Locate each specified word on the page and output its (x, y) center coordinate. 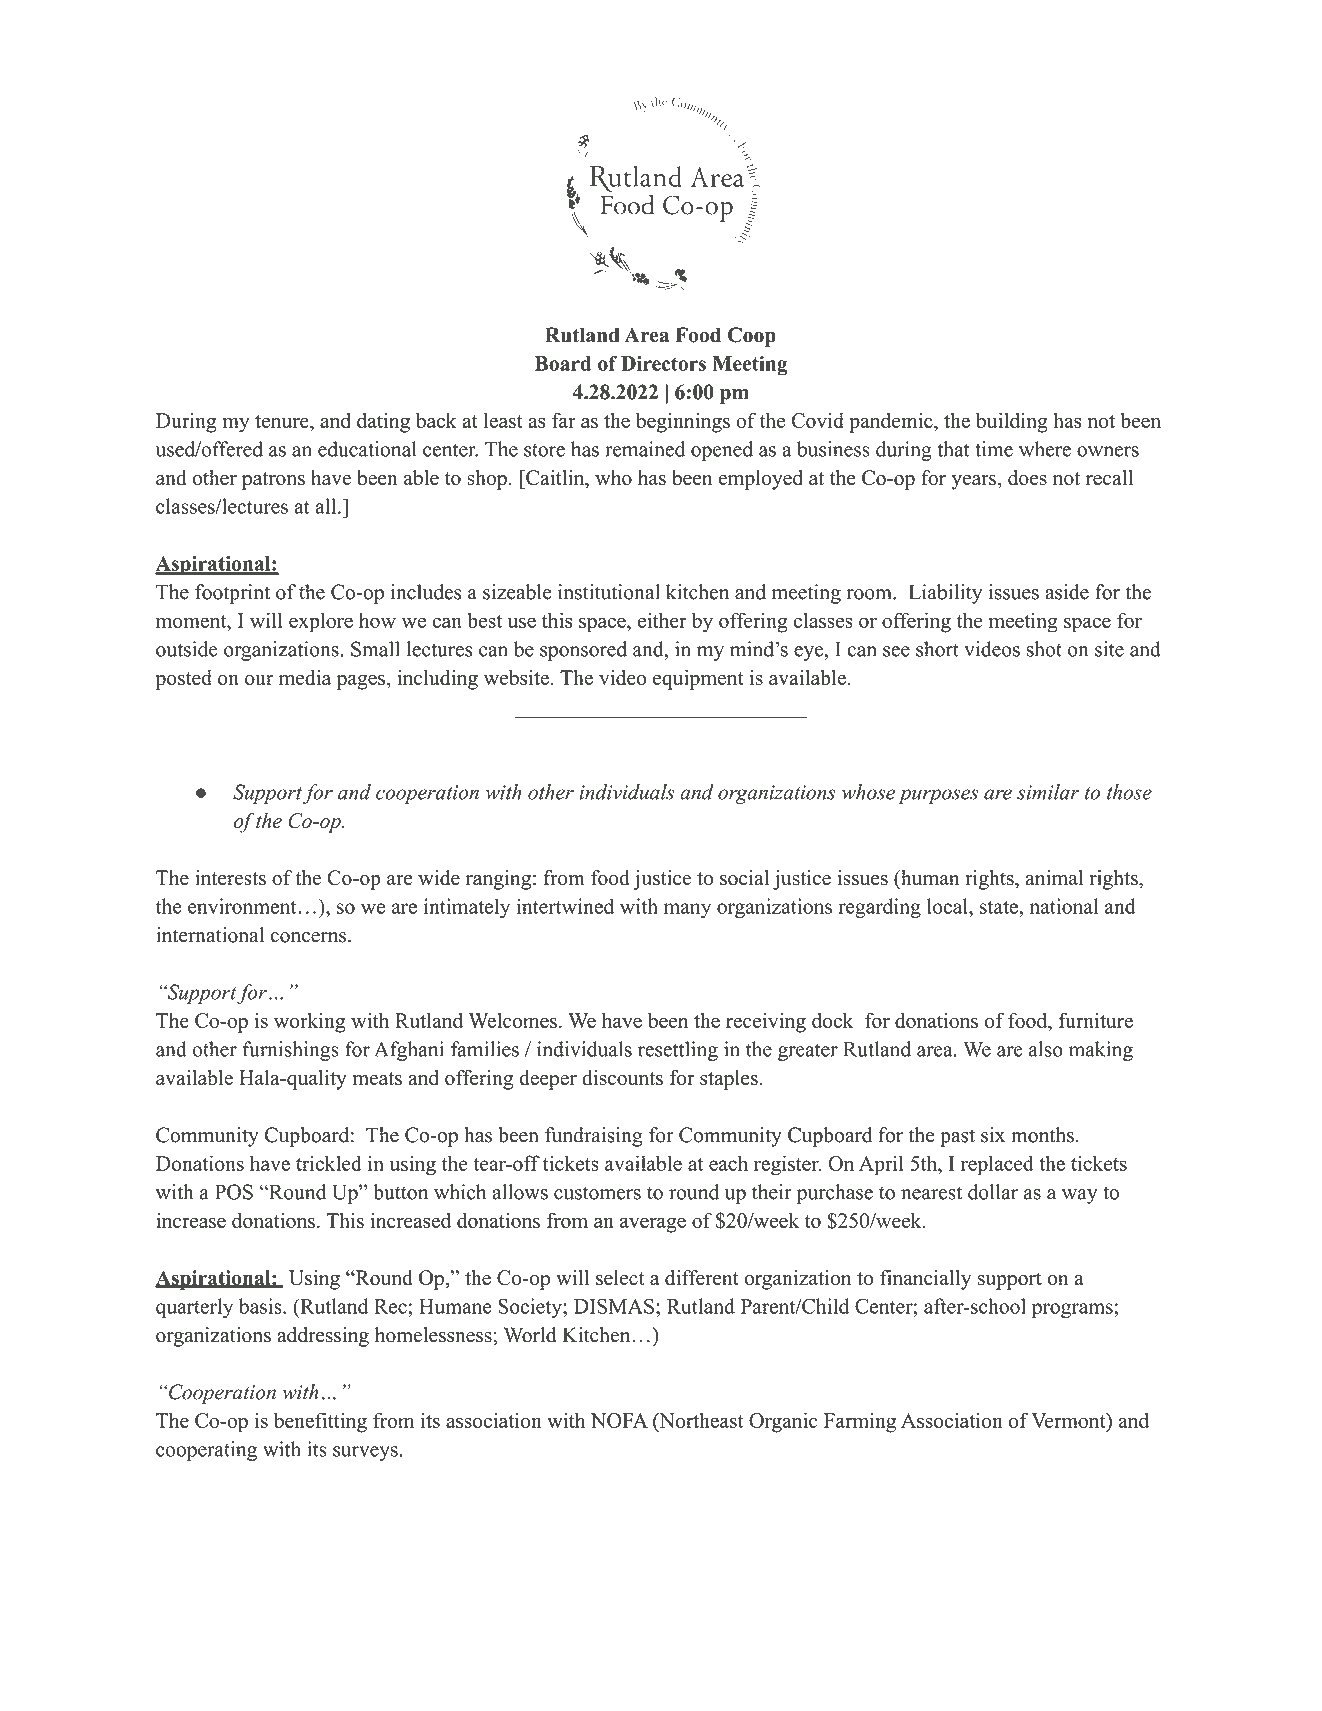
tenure (283, 421)
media (305, 677)
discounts (622, 1078)
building (1012, 422)
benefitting (320, 1422)
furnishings (291, 1051)
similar (1048, 792)
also (1046, 1049)
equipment (698, 680)
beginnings (683, 422)
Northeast (700, 1420)
